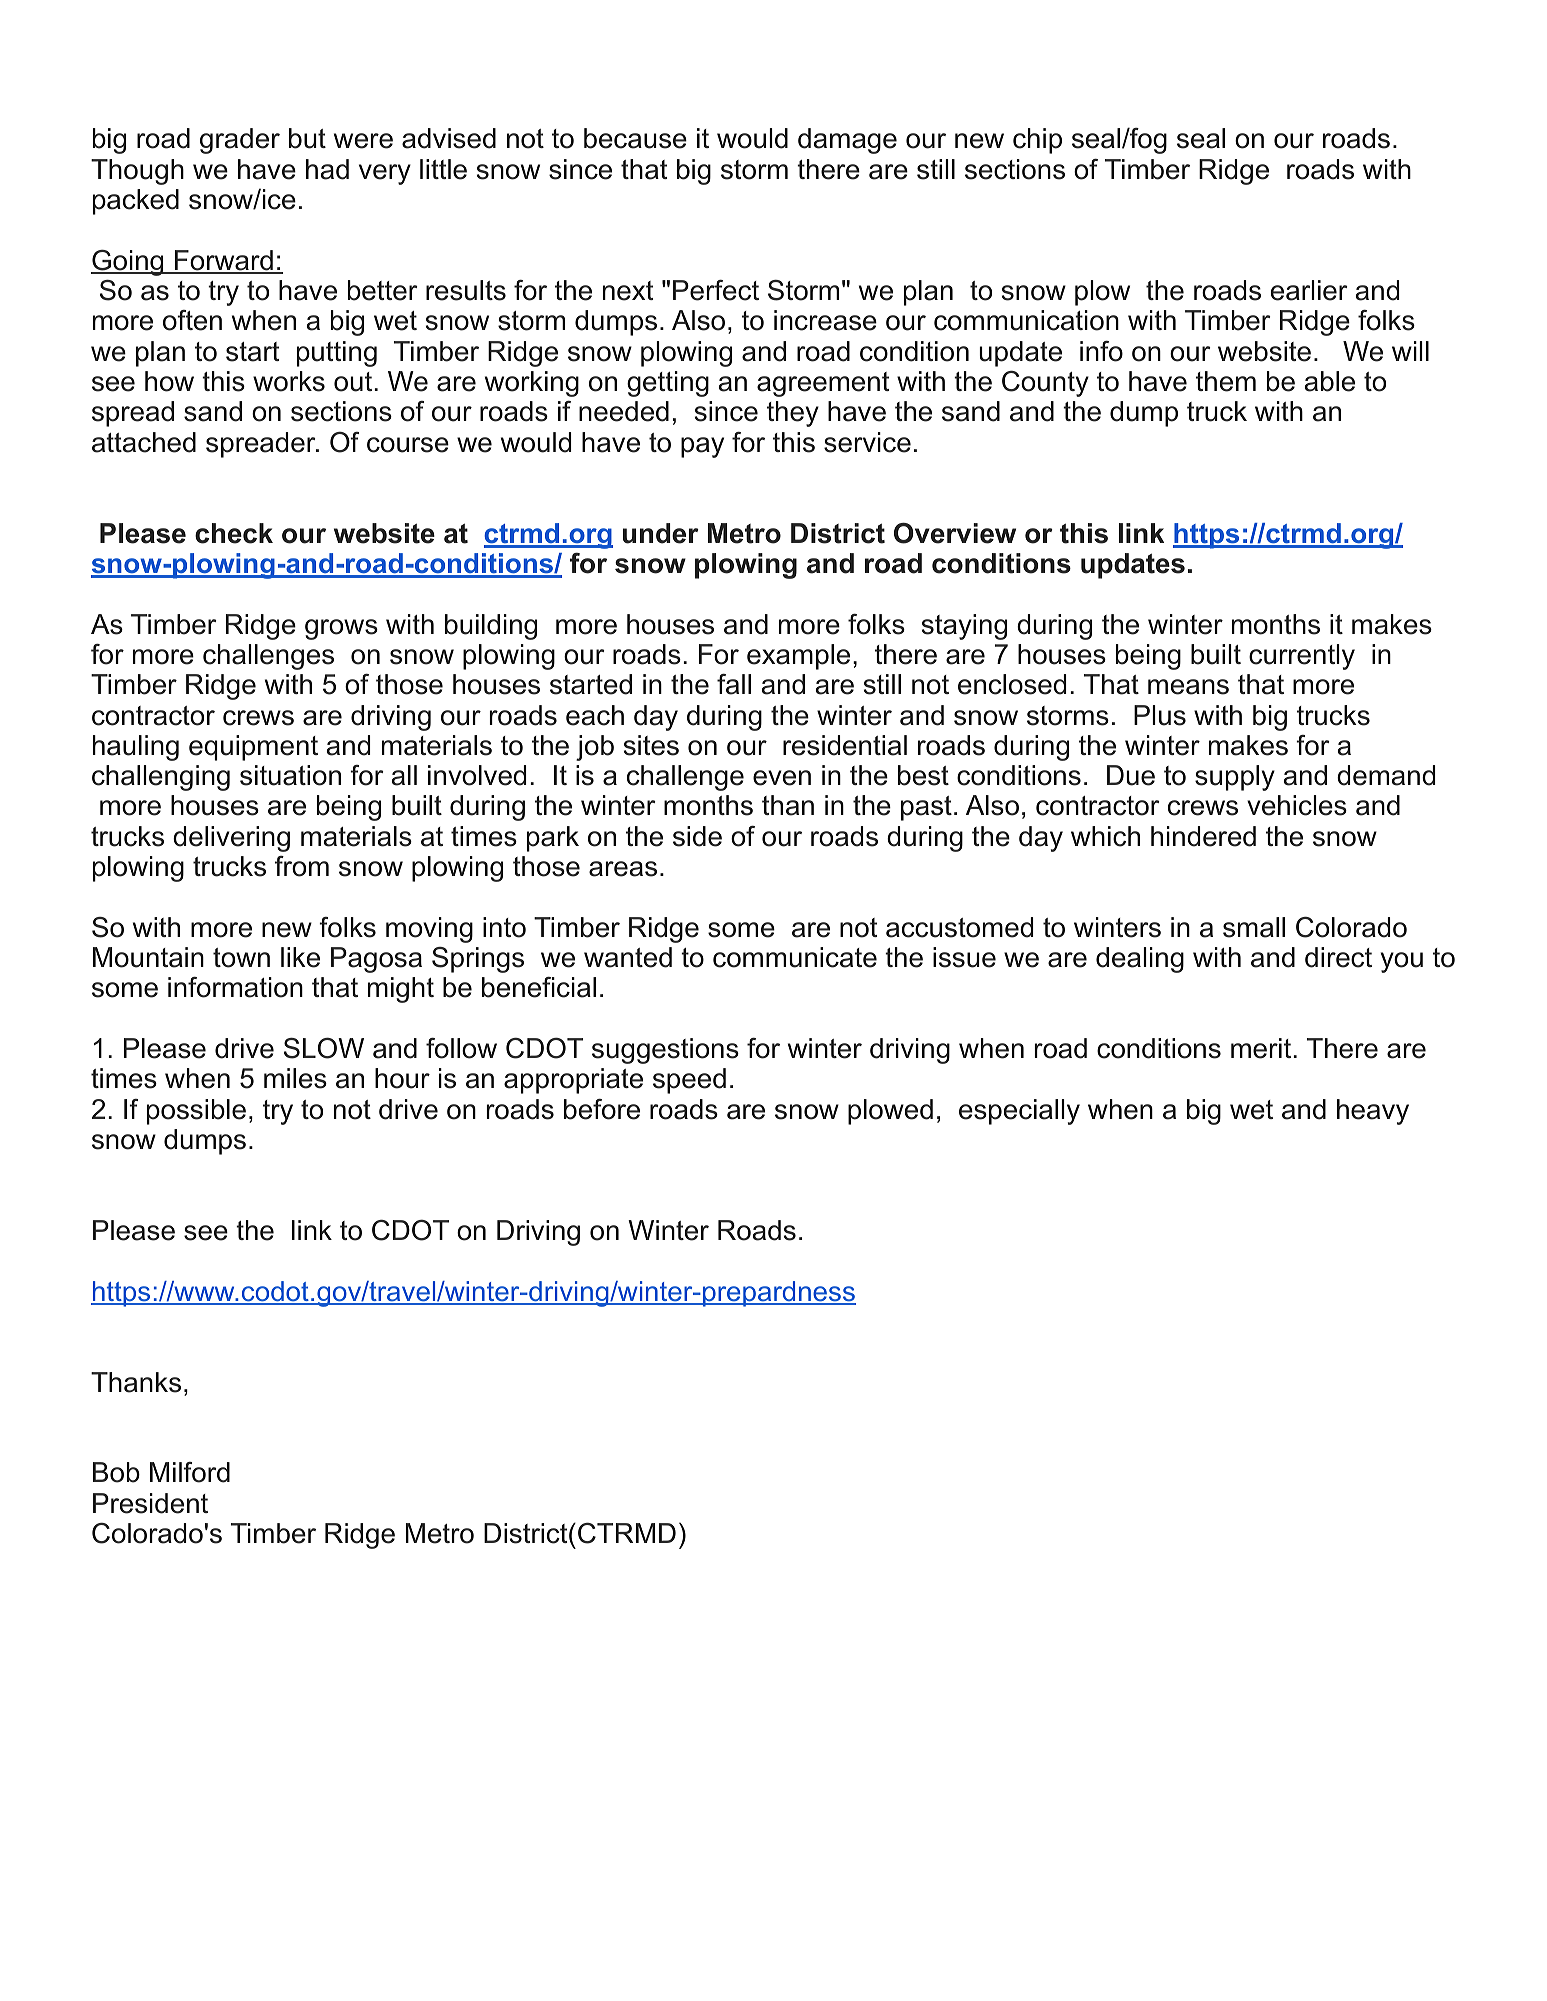 The height and width of the screenshot is (2001, 1547). I want to click on example, so click(798, 657).
